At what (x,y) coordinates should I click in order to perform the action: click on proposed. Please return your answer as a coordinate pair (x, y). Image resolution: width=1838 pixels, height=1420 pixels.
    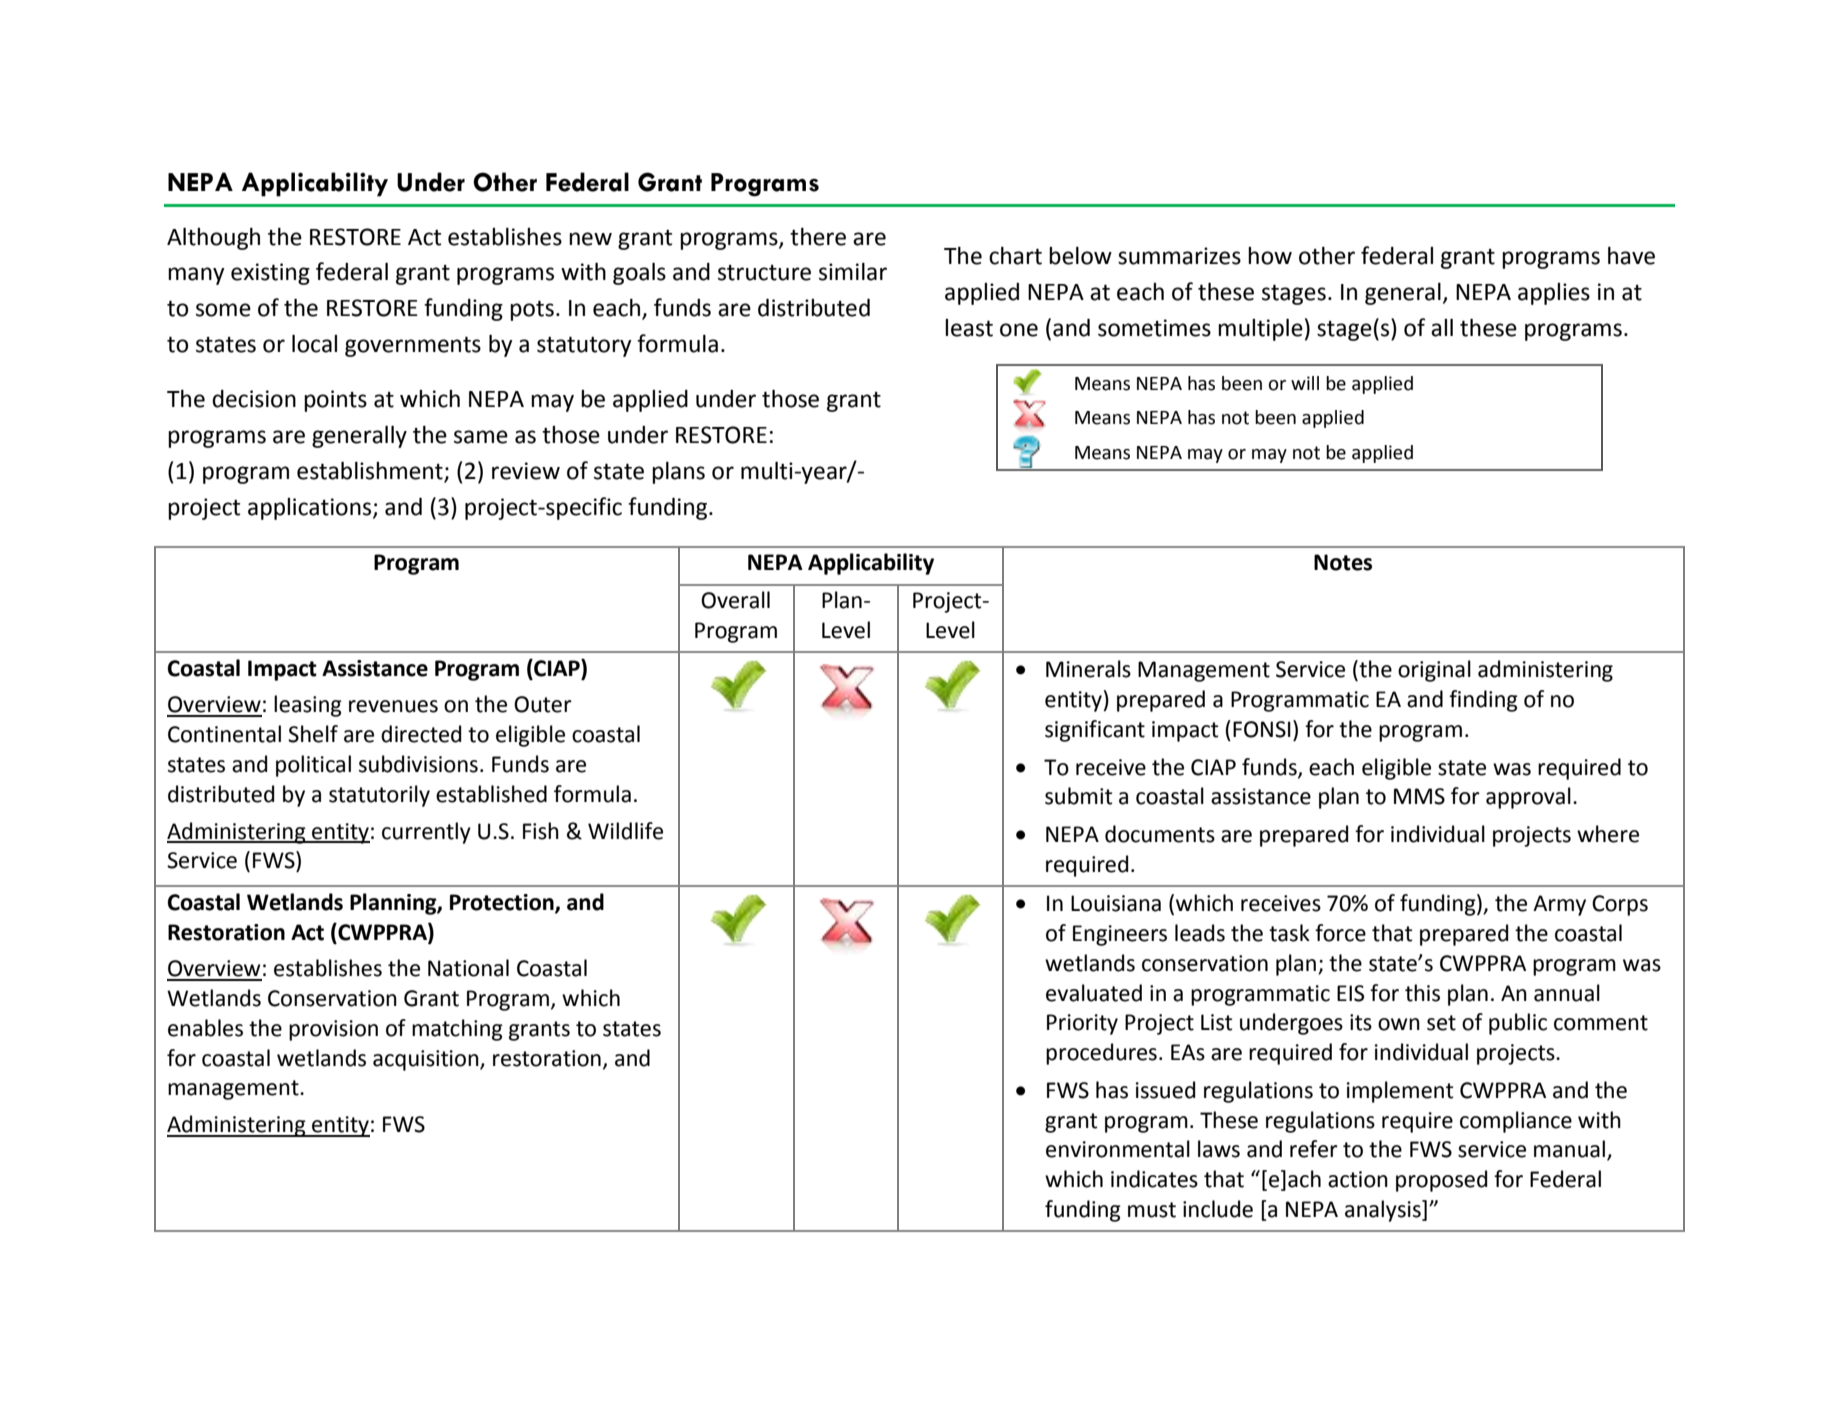
    Looking at the image, I should click on (1441, 1181).
